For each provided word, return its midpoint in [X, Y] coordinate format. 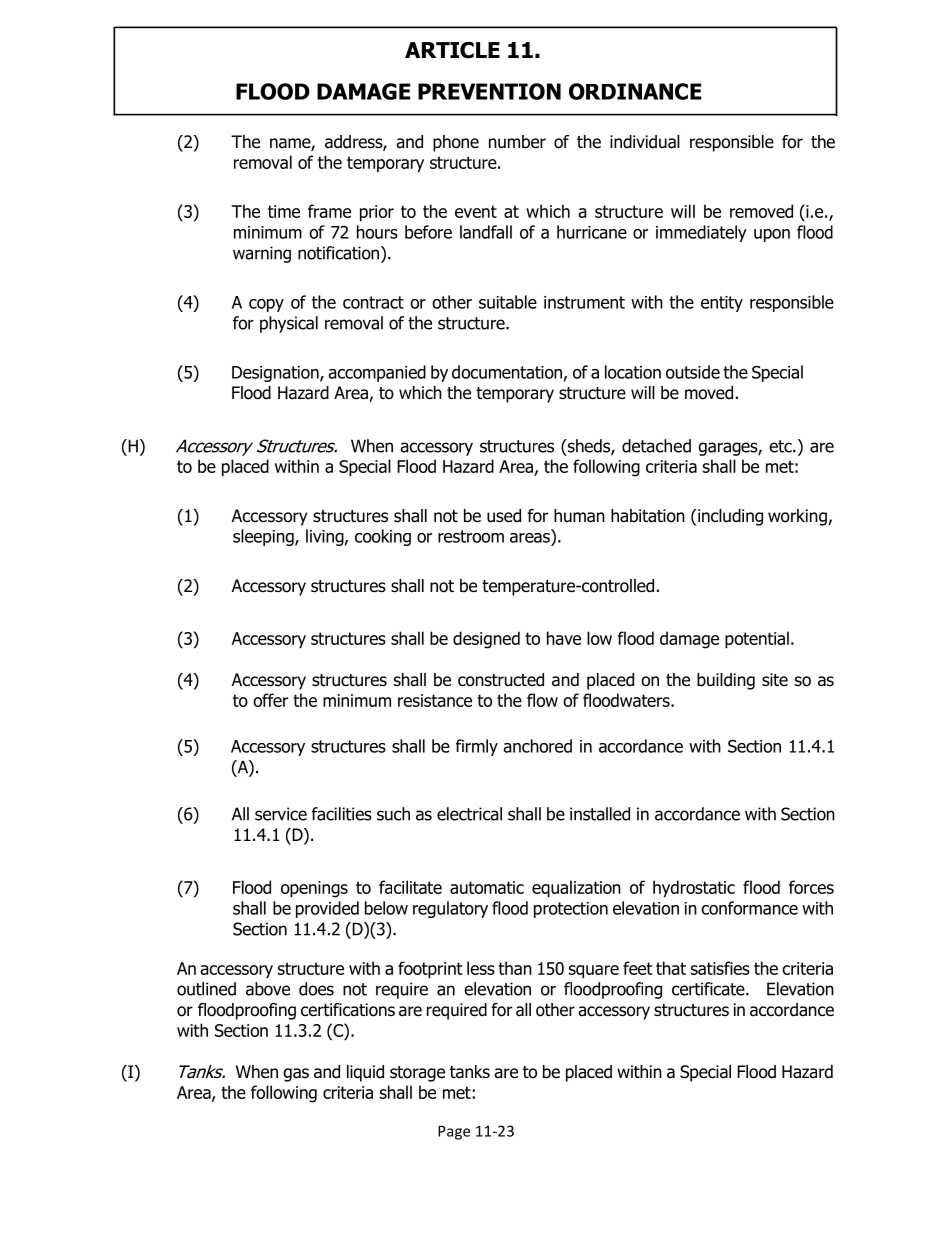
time [284, 211]
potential [757, 640]
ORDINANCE [635, 91]
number [517, 142]
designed [486, 640]
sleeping [264, 537]
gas [296, 1075]
